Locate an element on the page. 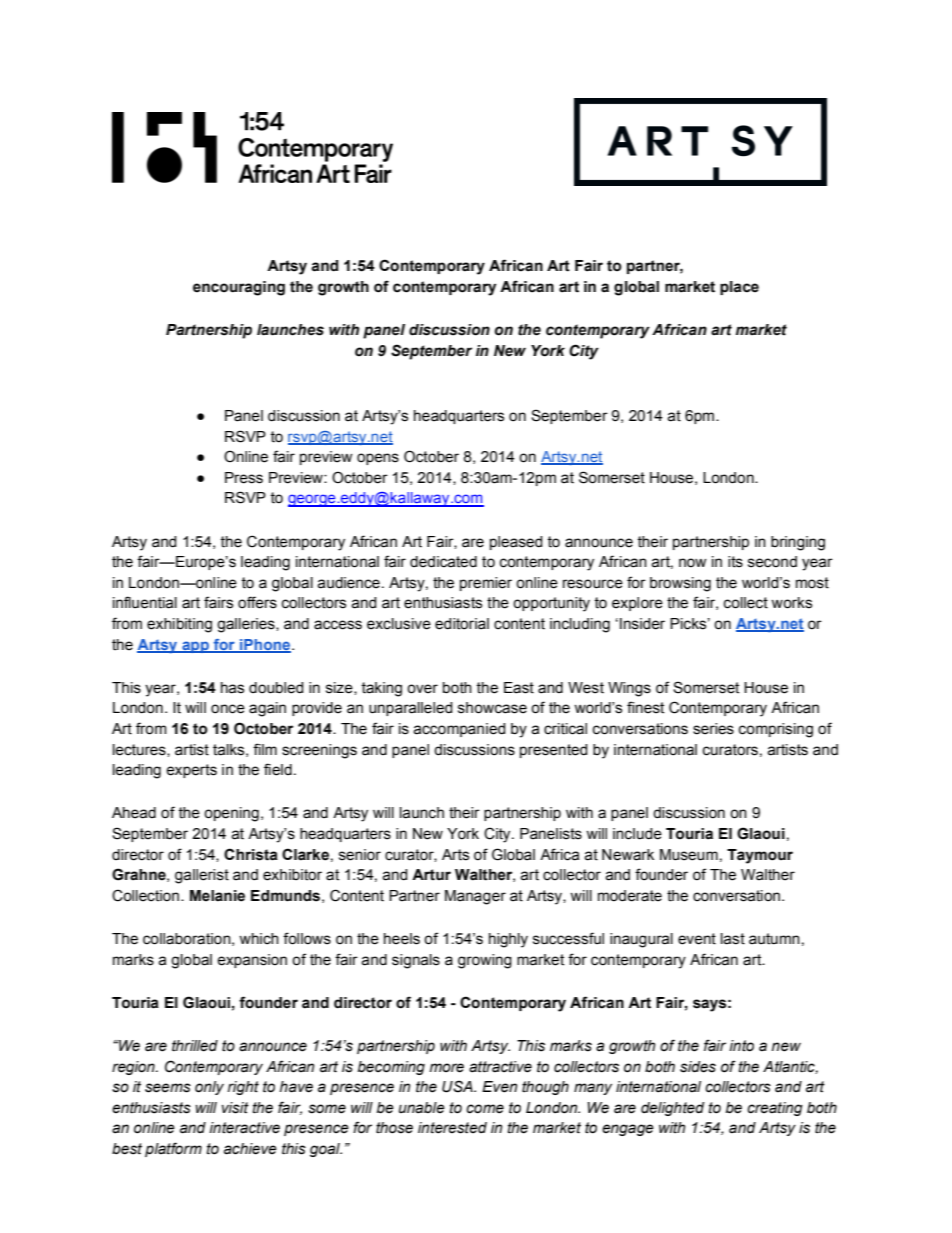 This image has height=1233, width=952. interactive is located at coordinates (244, 1128).
